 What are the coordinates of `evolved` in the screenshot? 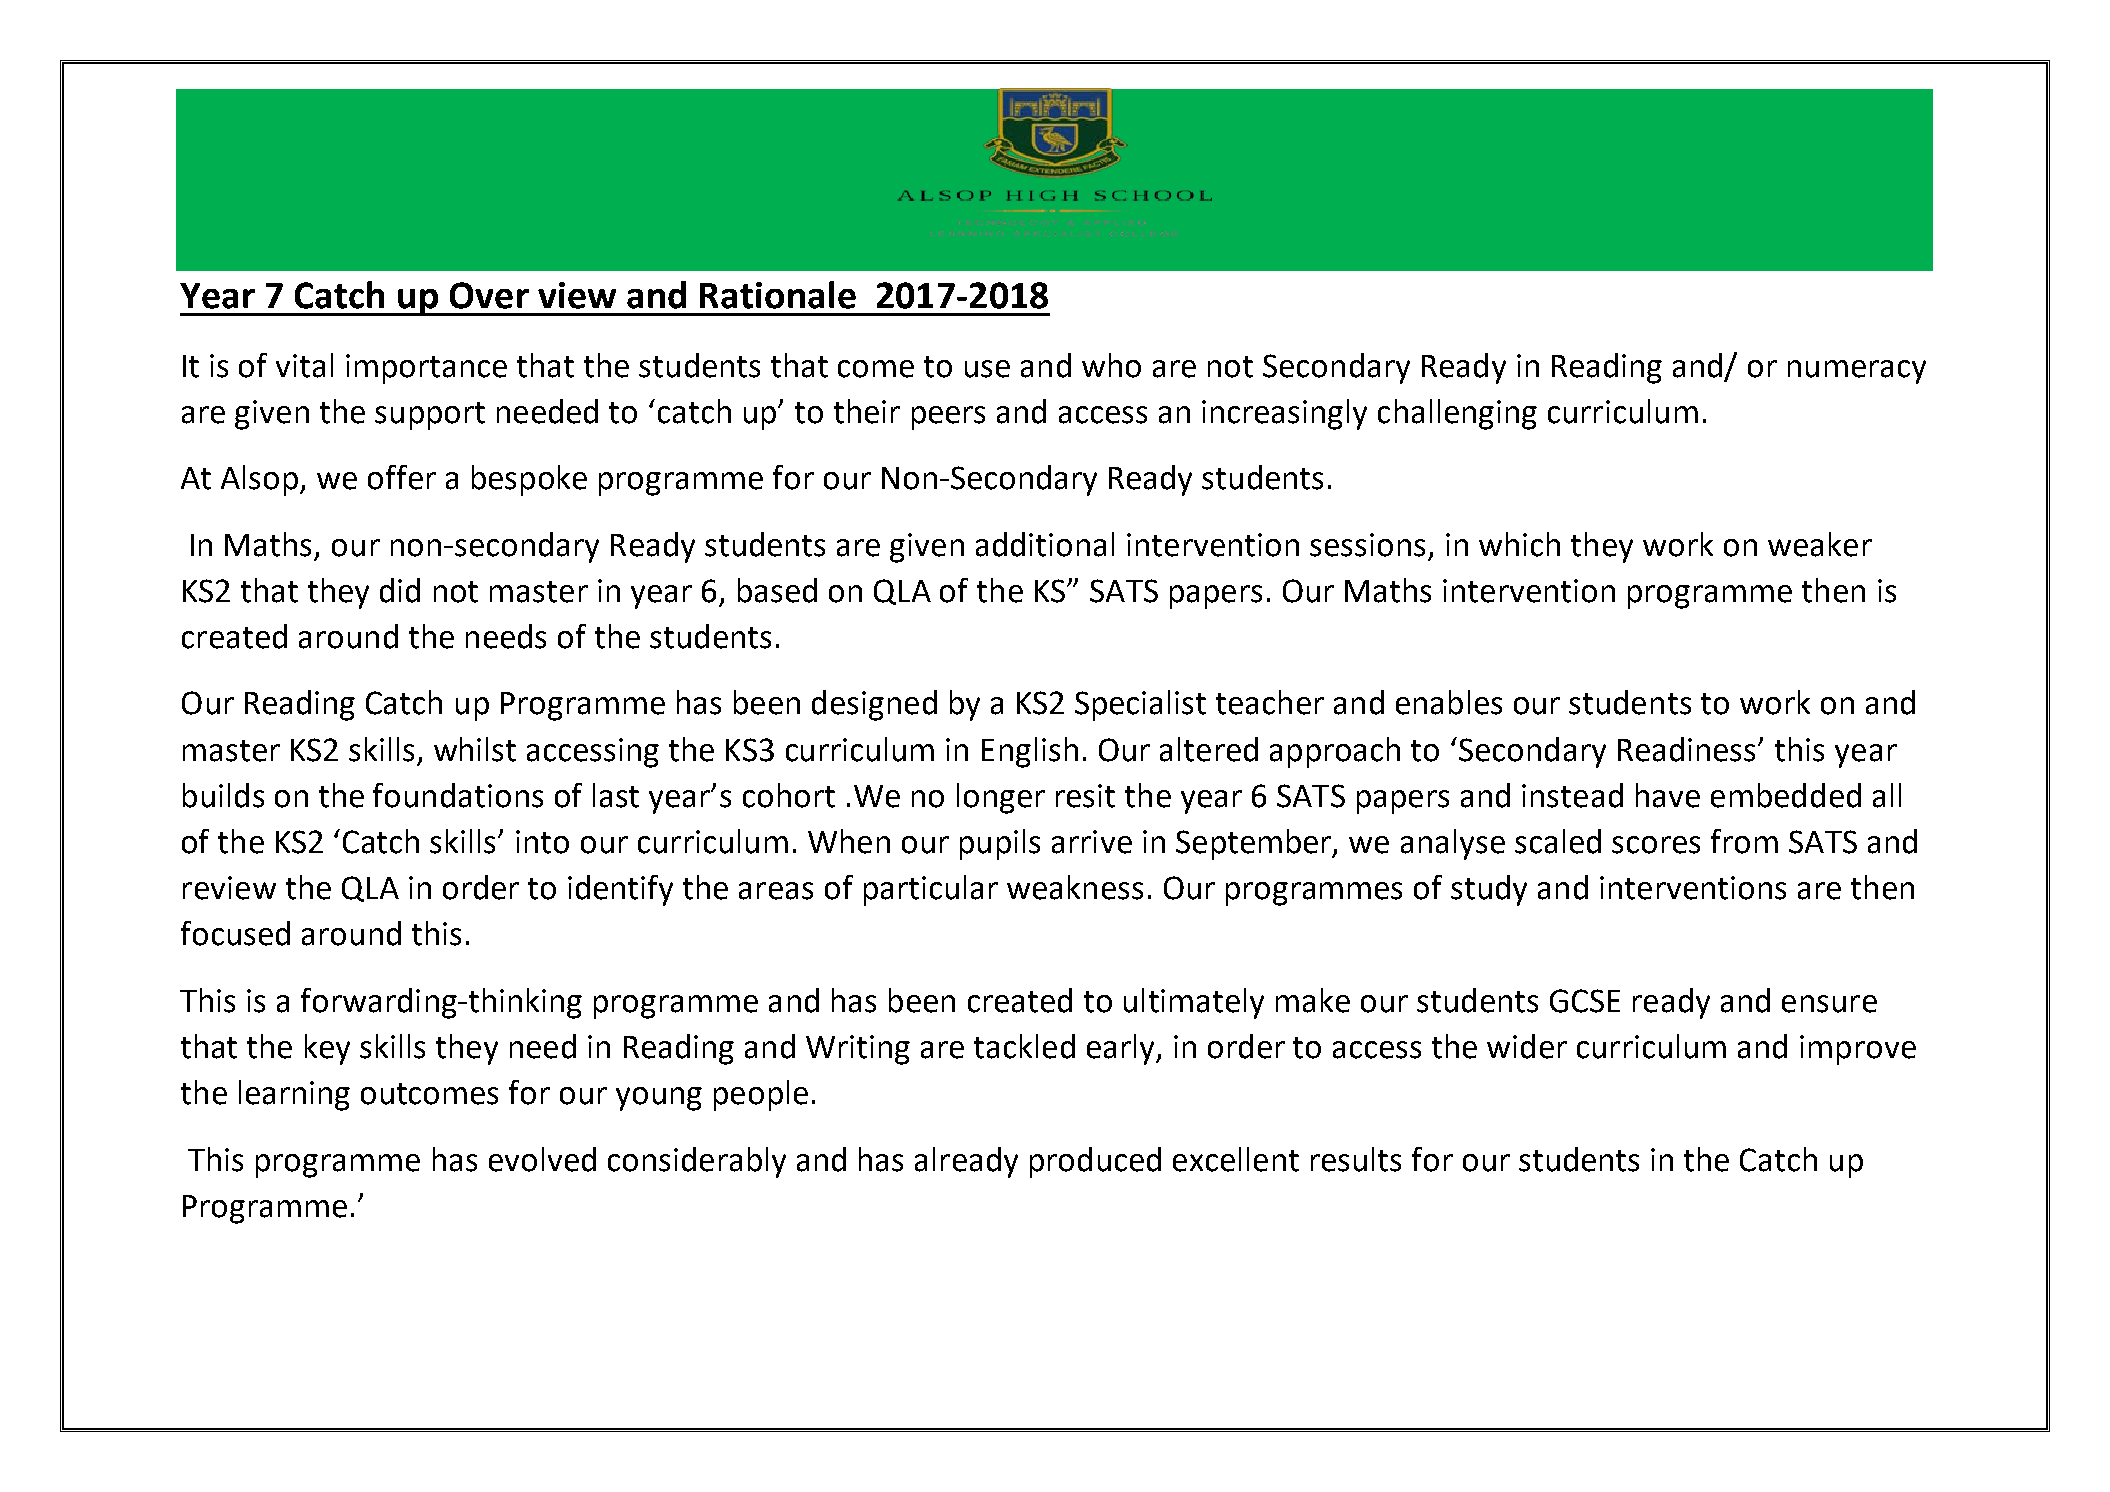 It's located at (542, 1159).
